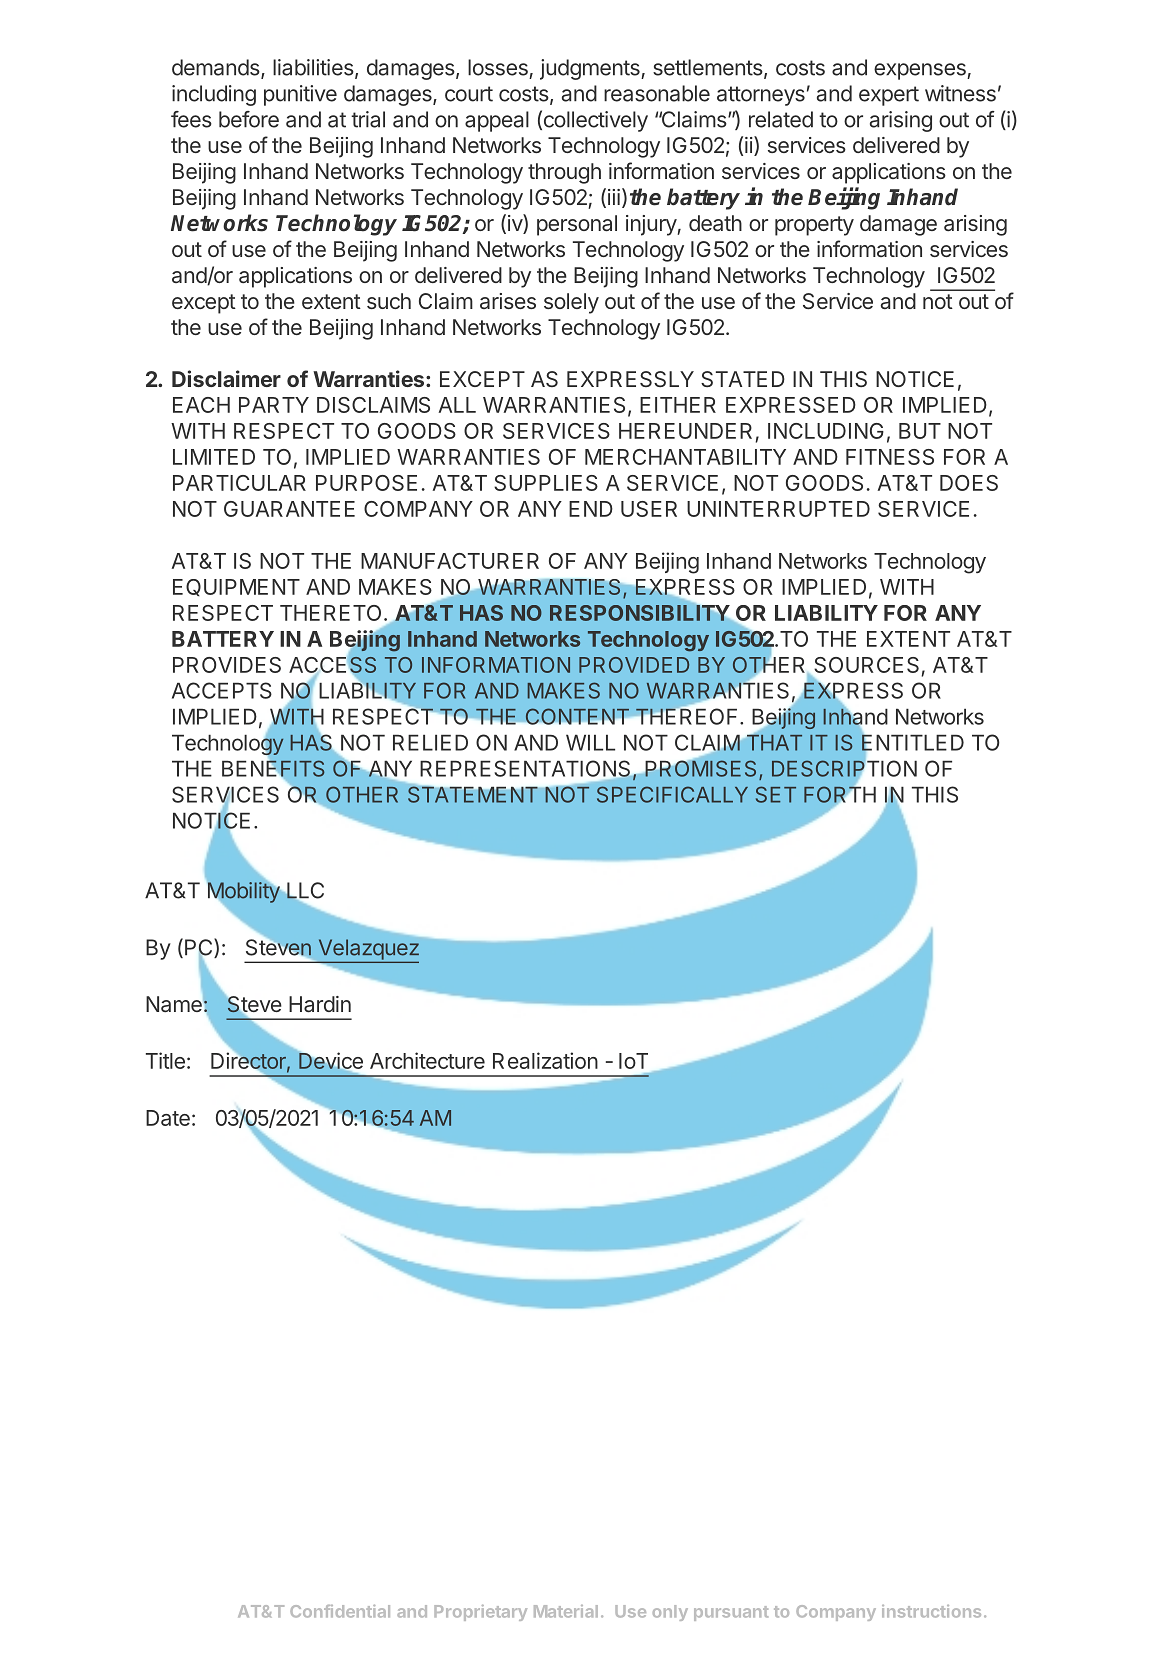 This screenshot has height=1657, width=1171. What do you see at coordinates (890, 457) in the screenshot?
I see `FITNESS` at bounding box center [890, 457].
